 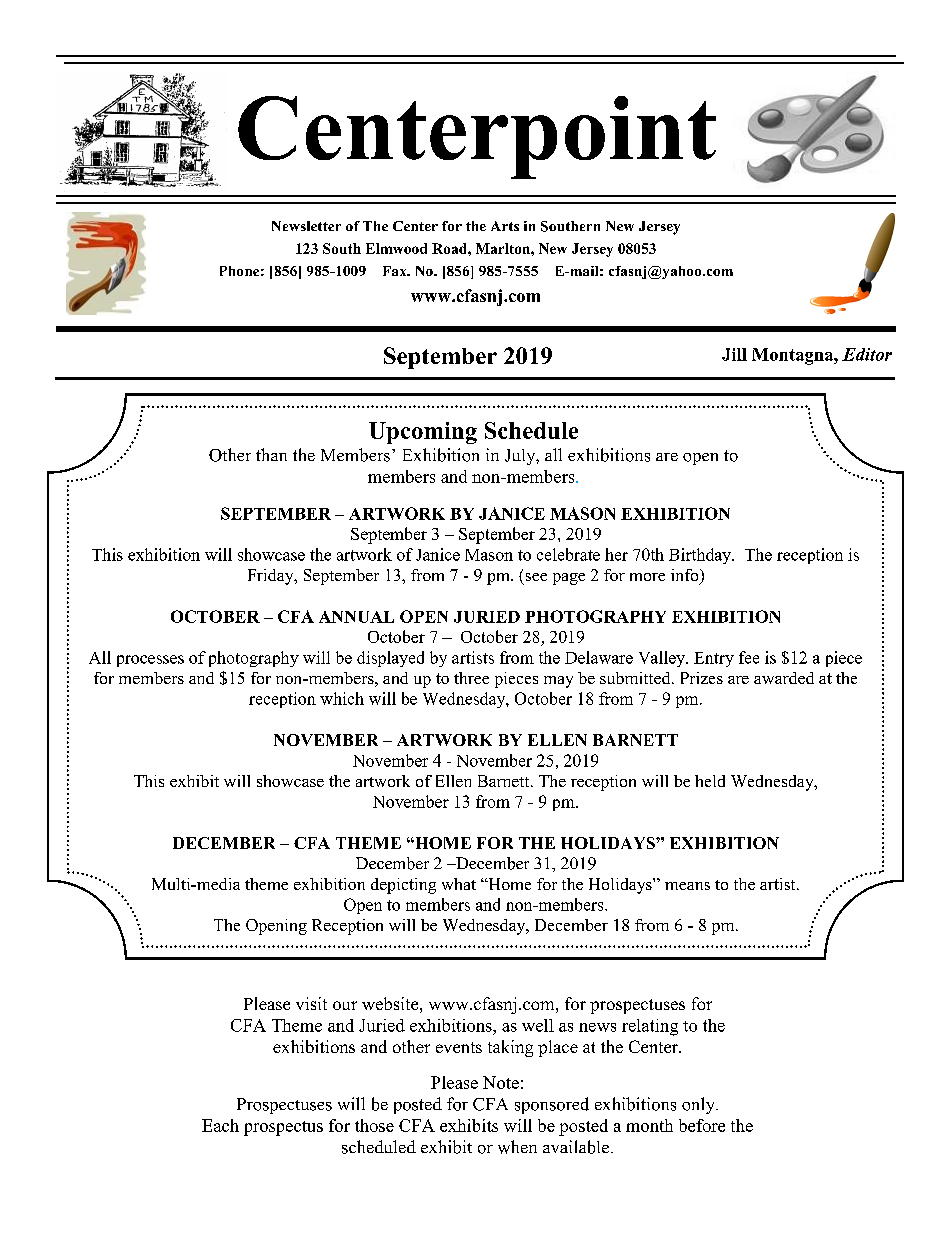 I want to click on Fax, so click(x=396, y=271).
